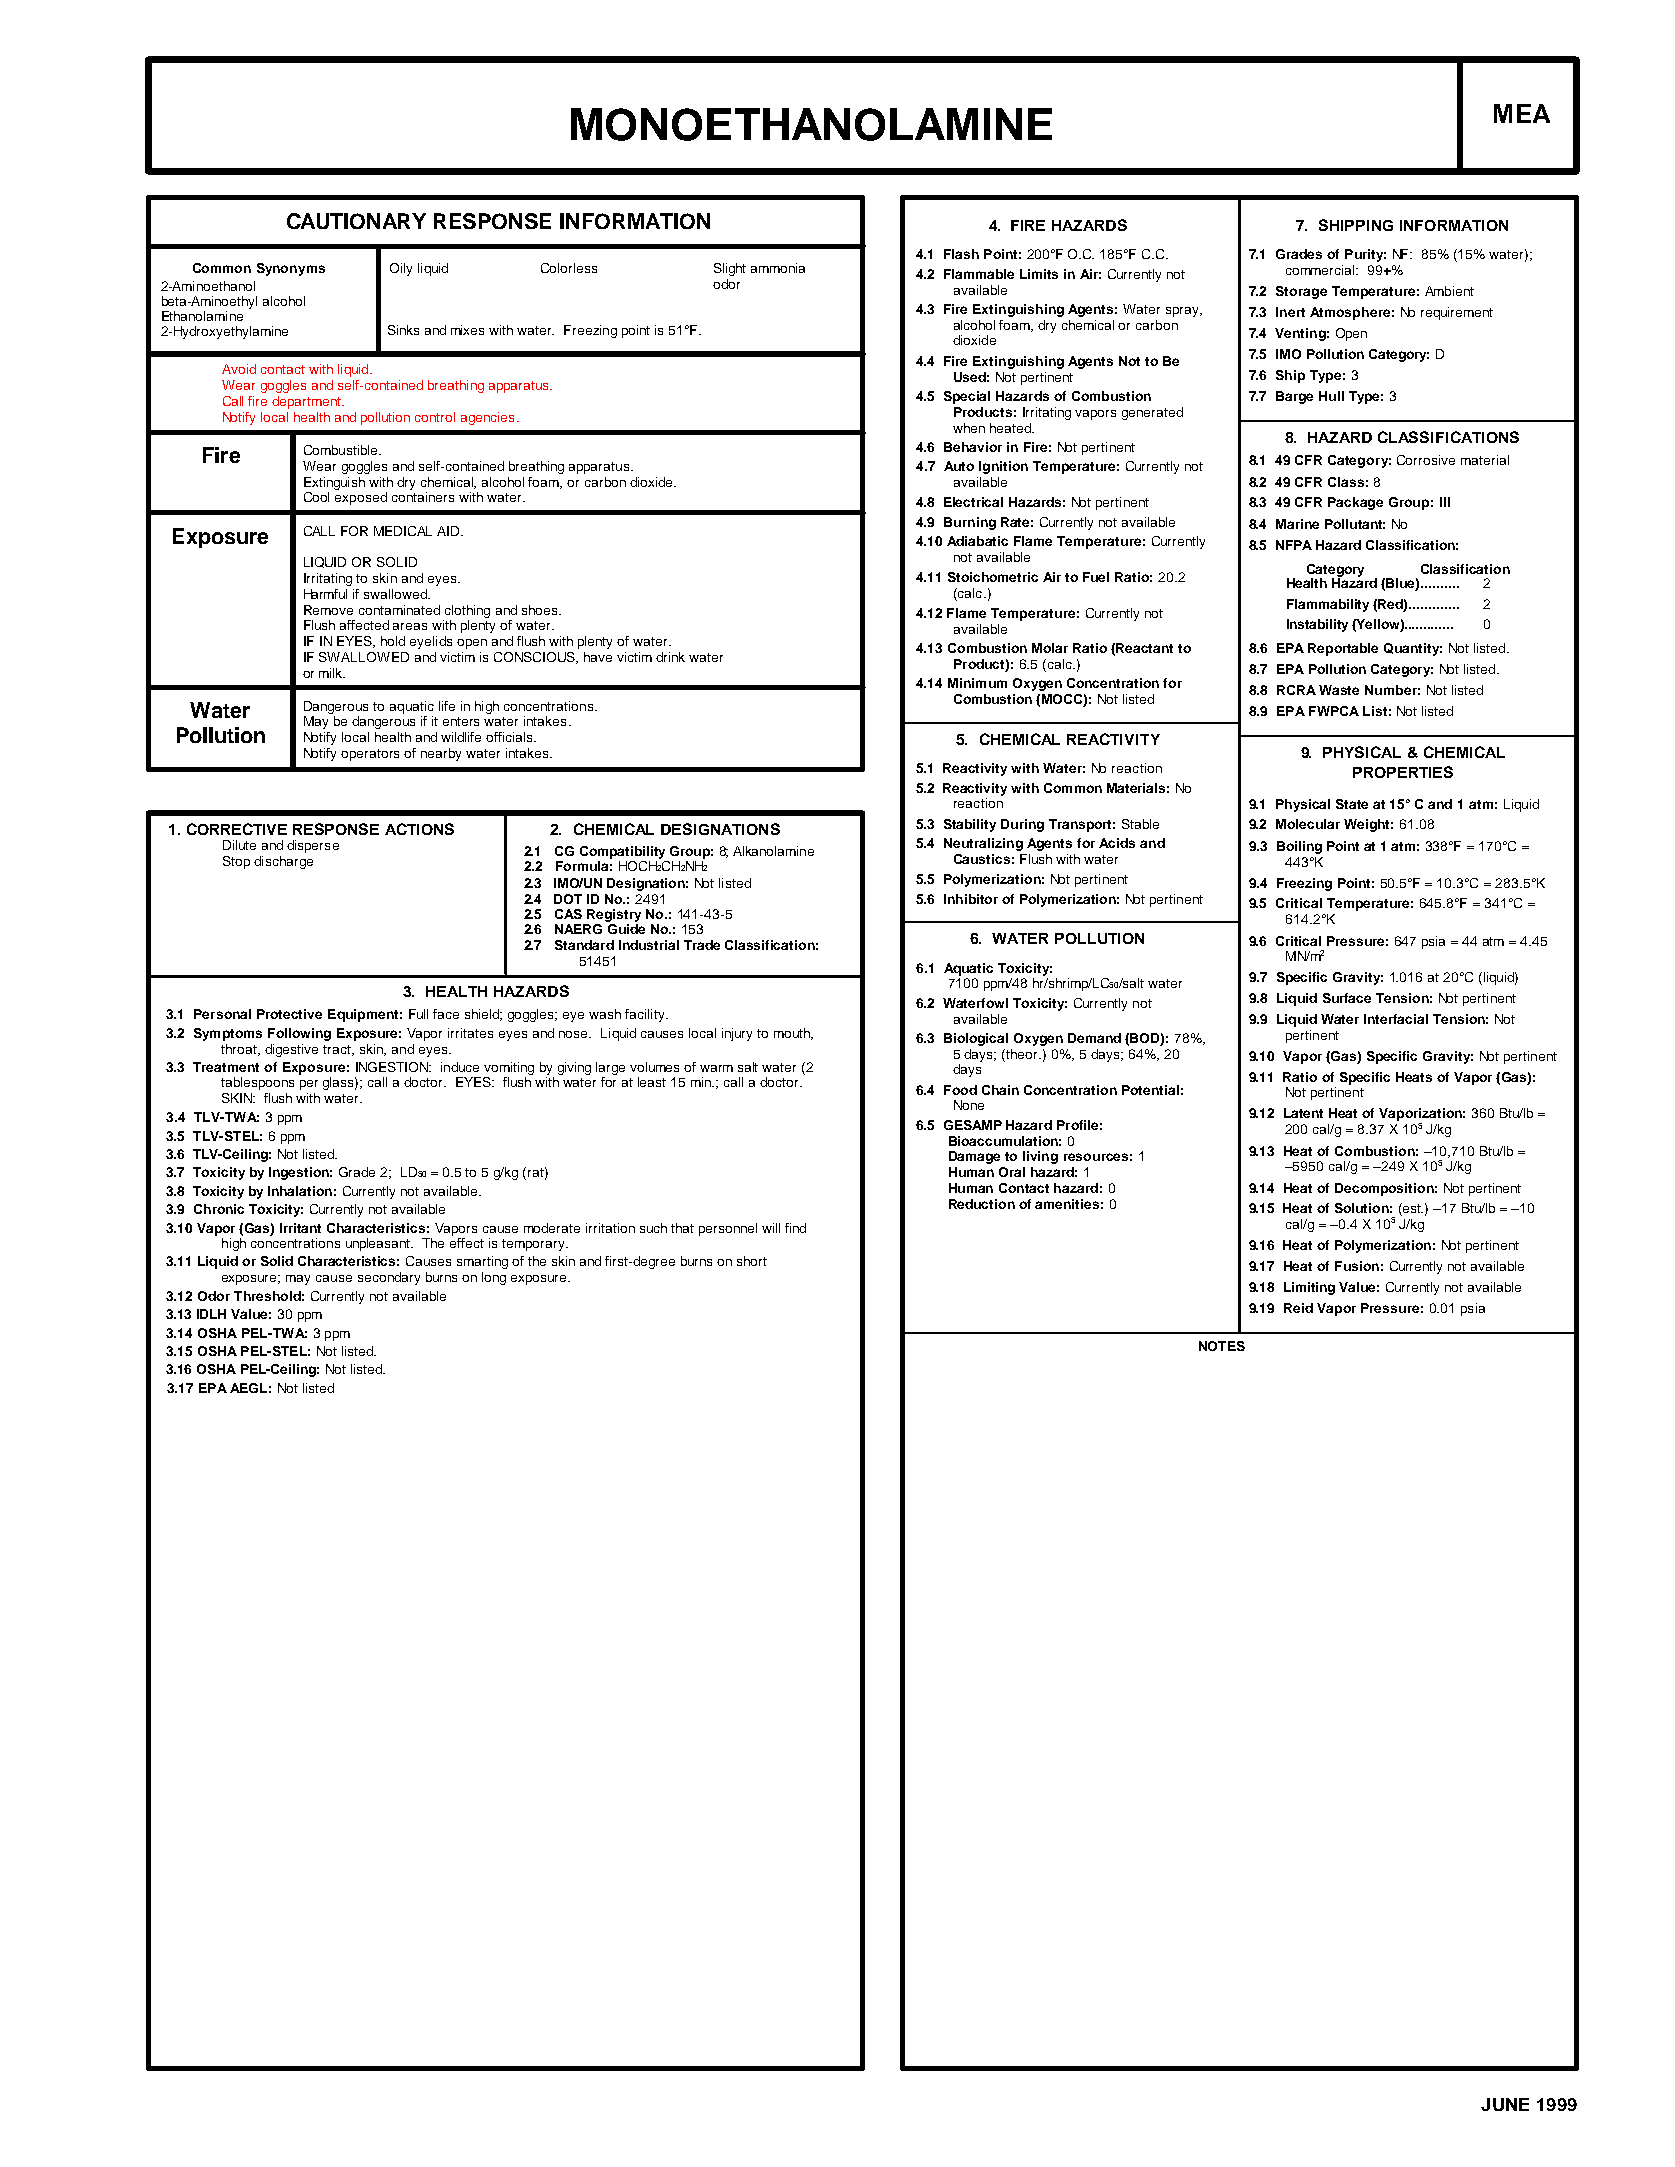 The height and width of the image is (2167, 1675). Describe the element at coordinates (364, 625) in the image. I see `affected` at that location.
